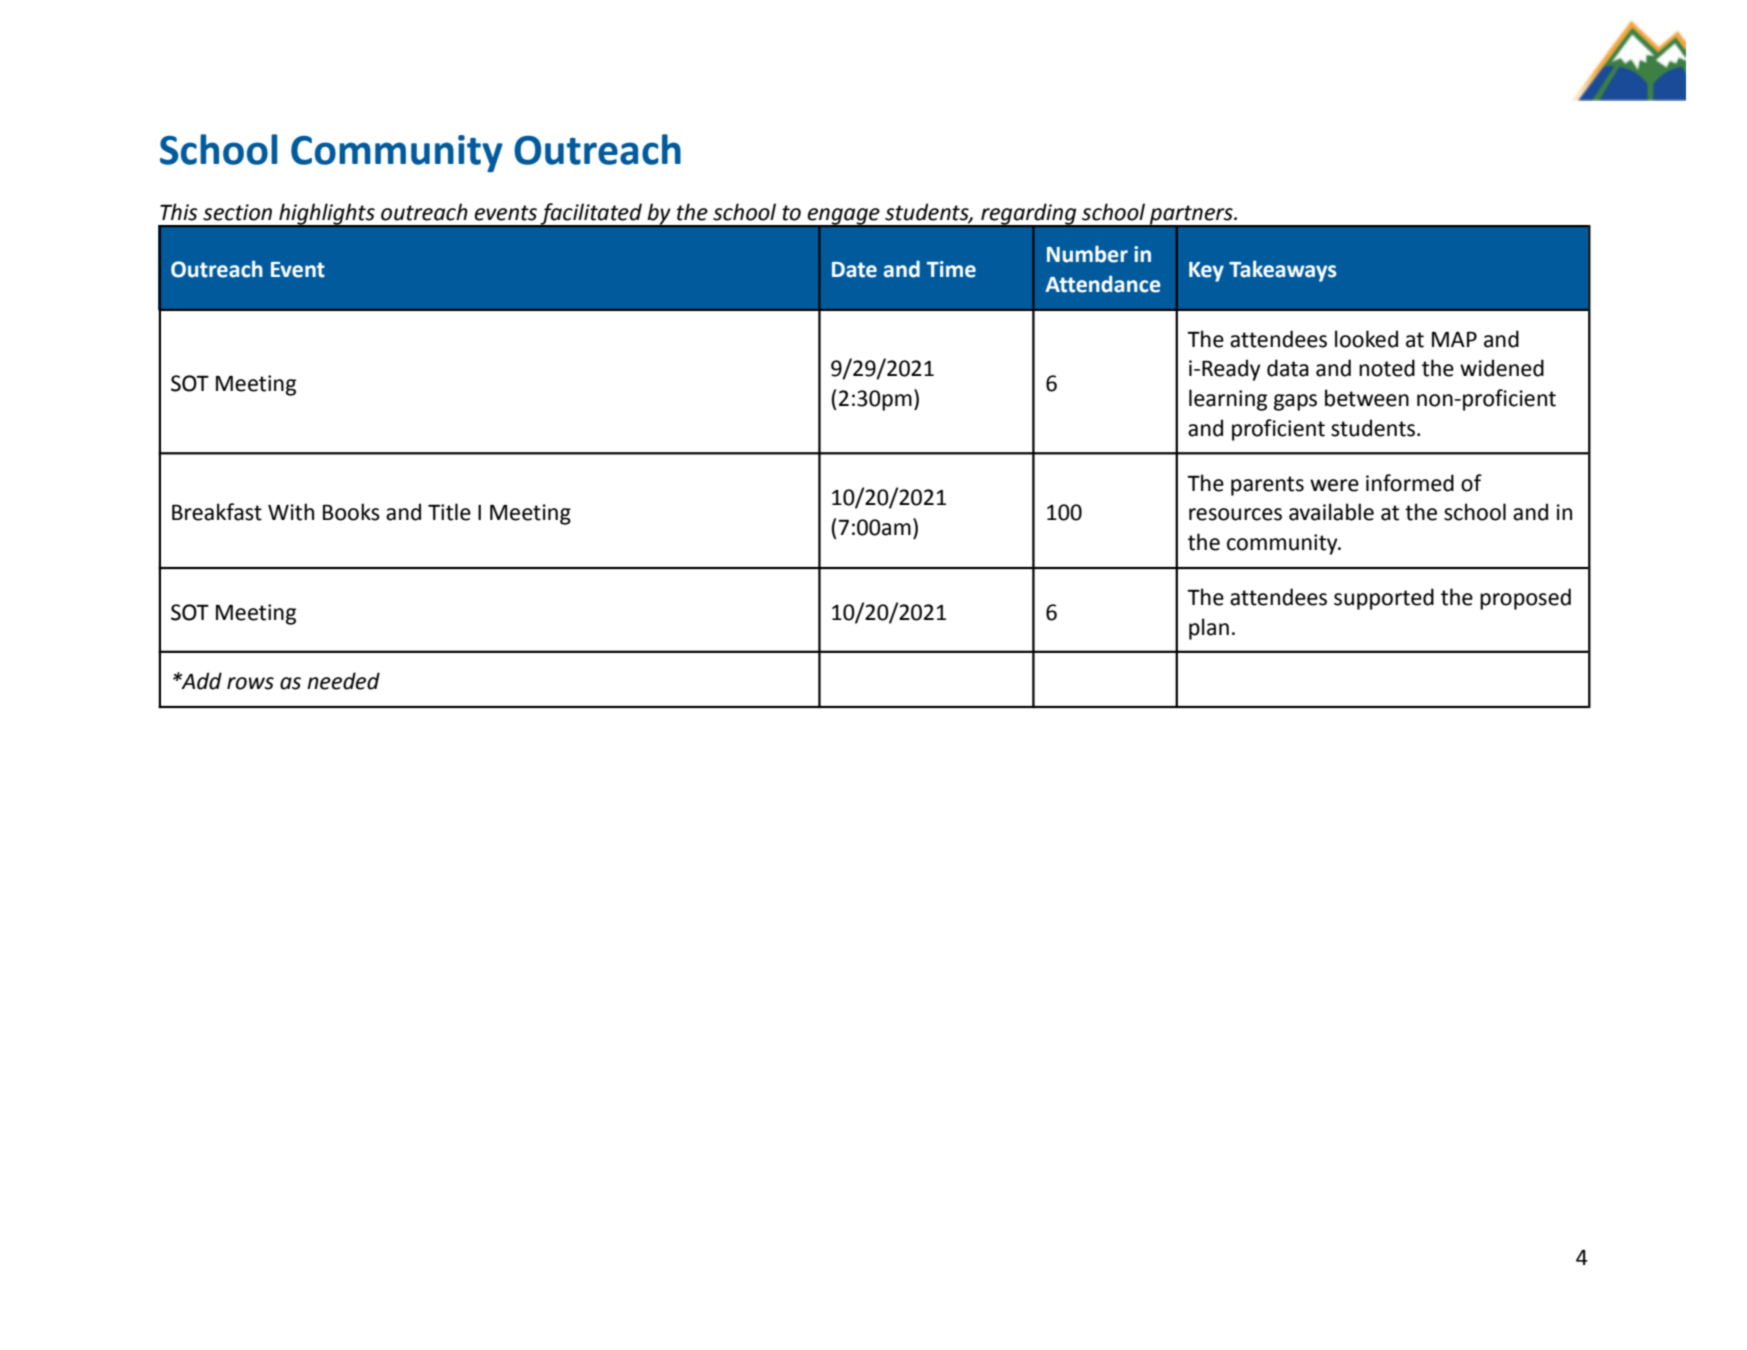 Image resolution: width=1747 pixels, height=1350 pixels. Describe the element at coordinates (1384, 599) in the screenshot. I see `supported` at that location.
